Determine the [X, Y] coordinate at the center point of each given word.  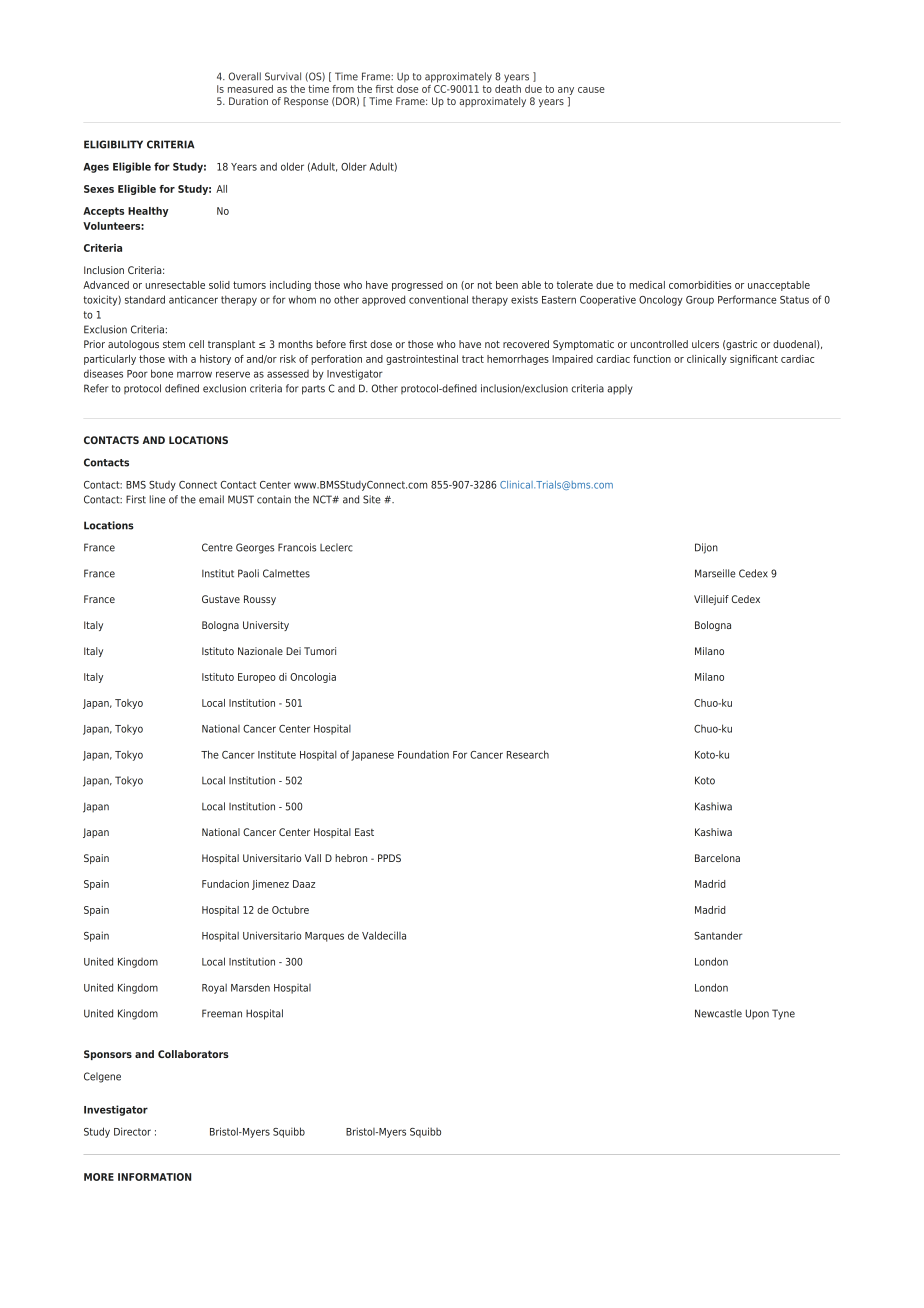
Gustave [221, 599]
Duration [248, 101]
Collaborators [193, 1054]
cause [591, 90]
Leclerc [336, 547]
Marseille [715, 573]
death [508, 87]
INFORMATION [154, 1177]
